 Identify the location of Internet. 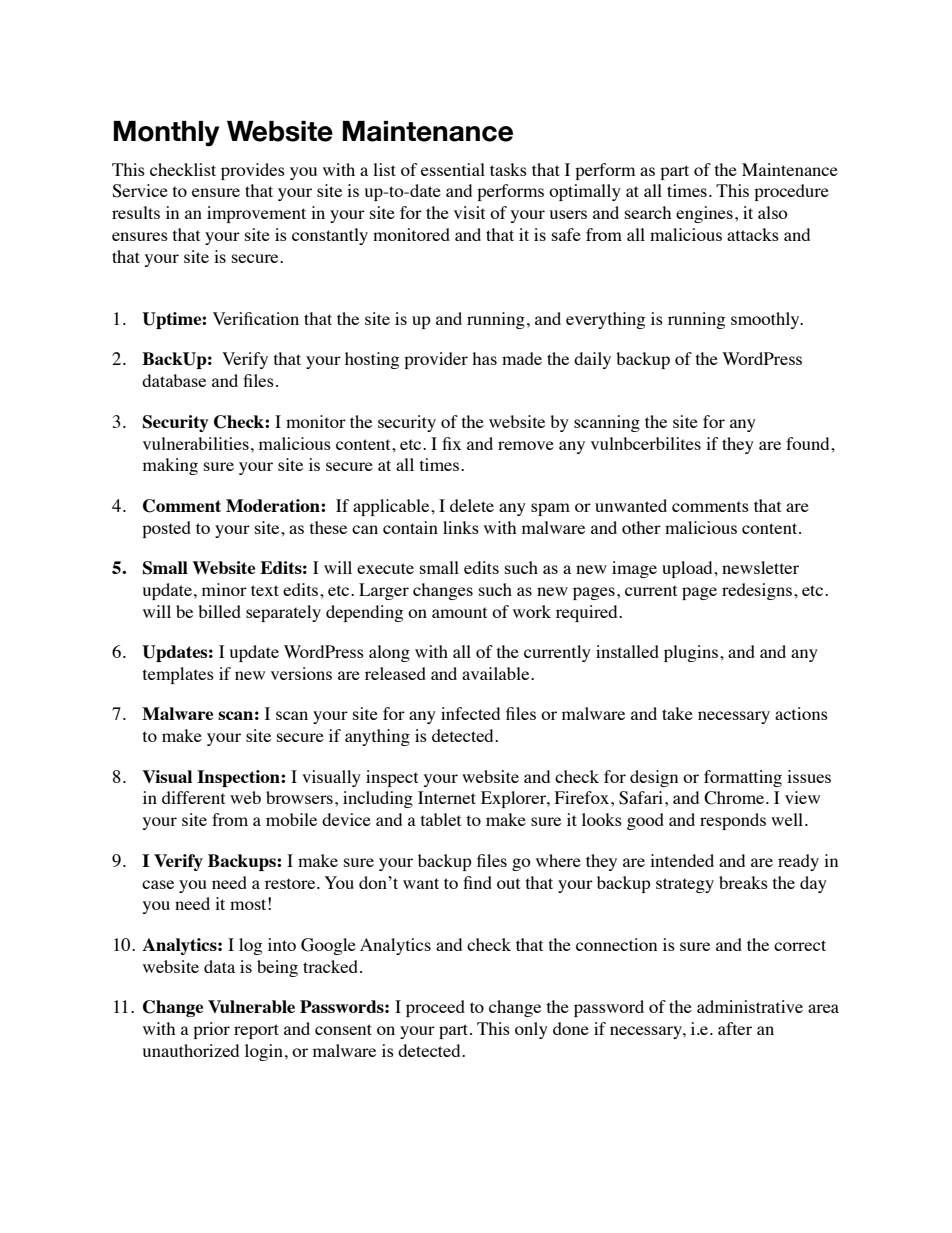
(447, 797).
